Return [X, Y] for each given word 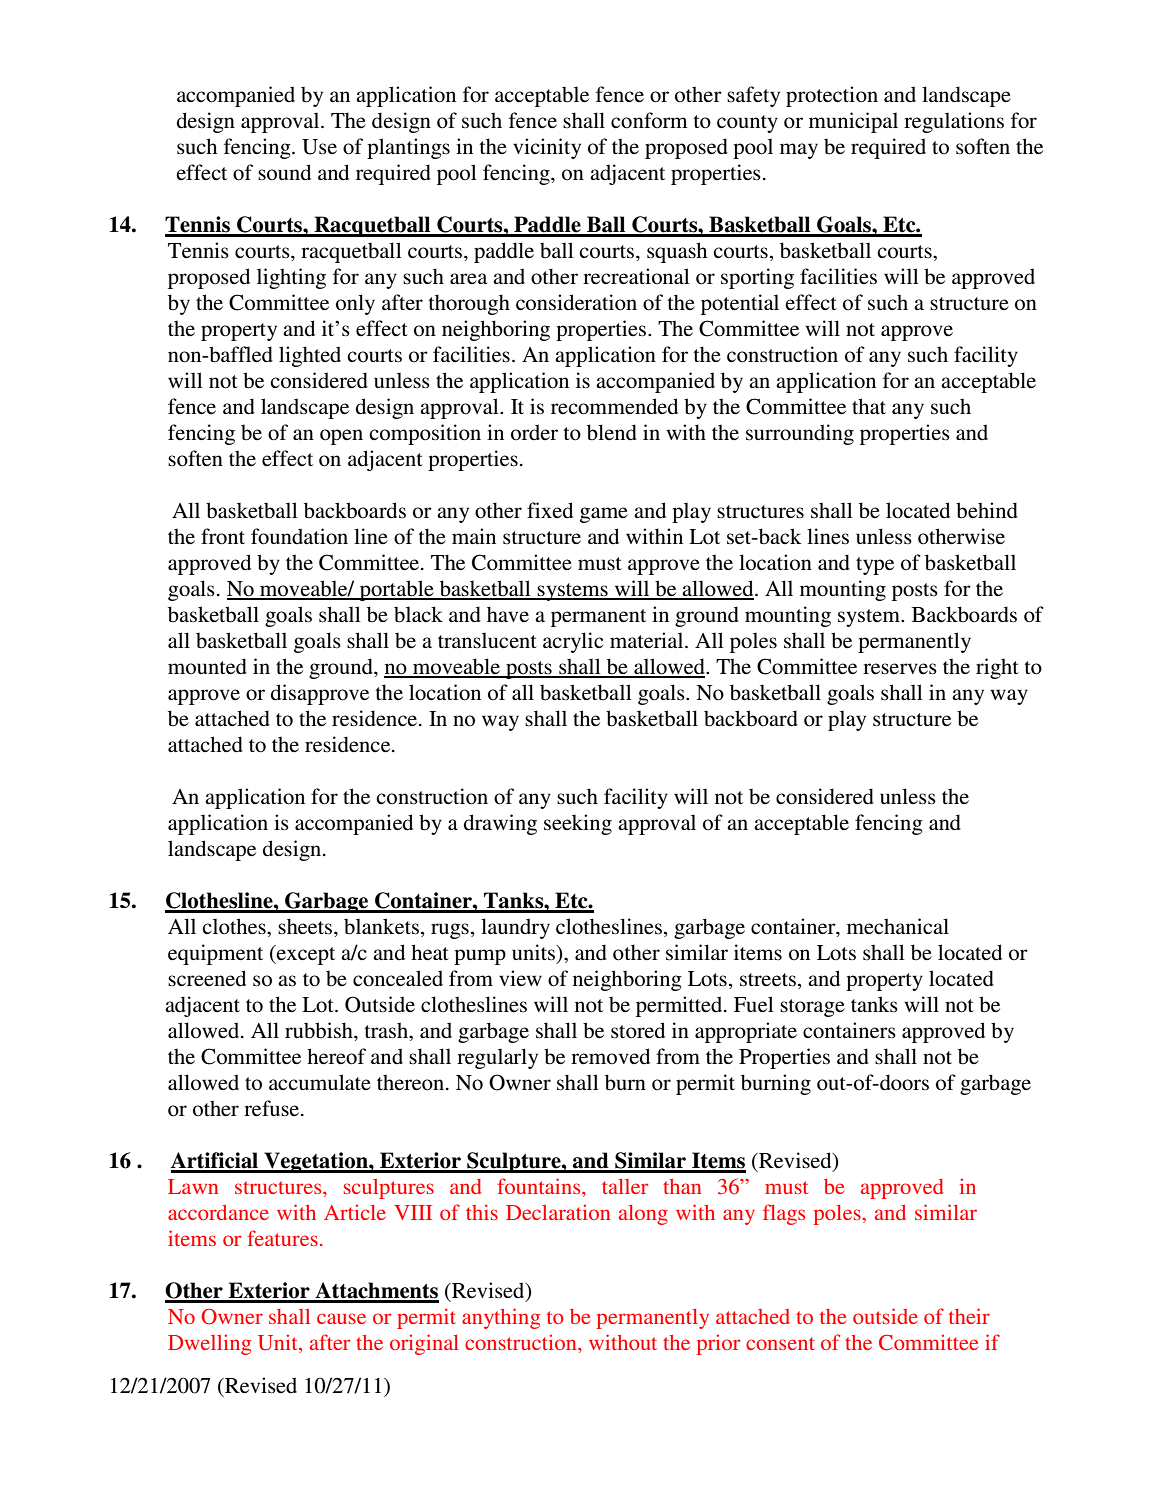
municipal [853, 122]
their [969, 1316]
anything [501, 1318]
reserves [900, 669]
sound [284, 172]
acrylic [573, 642]
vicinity [547, 148]
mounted [207, 666]
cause [341, 1318]
